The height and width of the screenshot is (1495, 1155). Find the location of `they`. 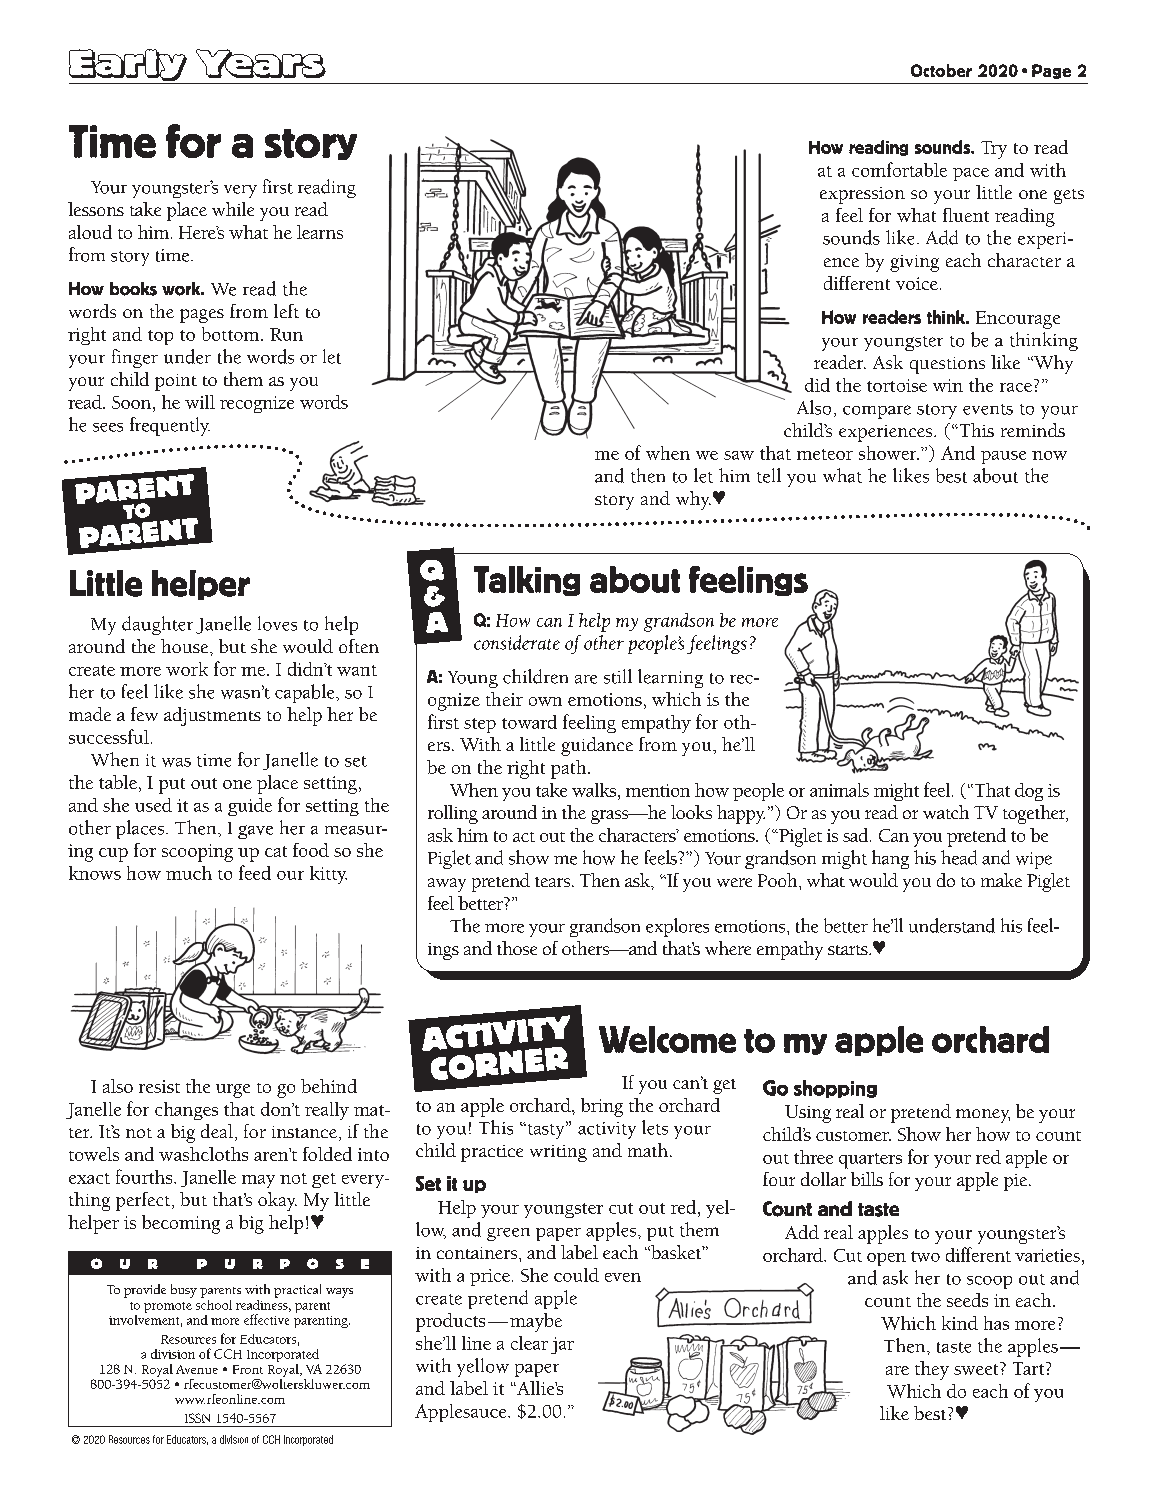

they is located at coordinates (932, 1370).
